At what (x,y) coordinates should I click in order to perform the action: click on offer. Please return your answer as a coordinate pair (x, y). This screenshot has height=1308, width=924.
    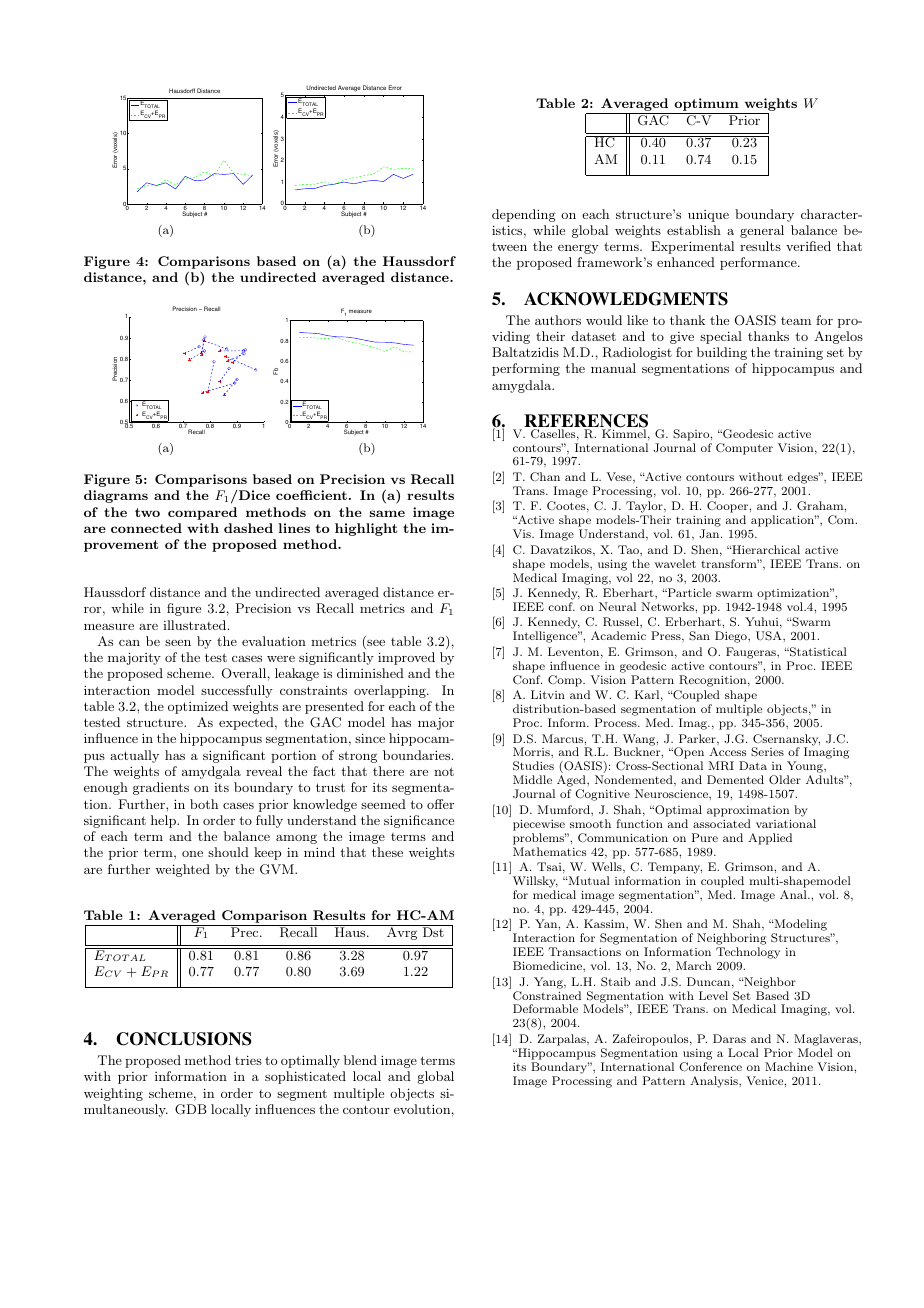
    Looking at the image, I should click on (440, 804).
